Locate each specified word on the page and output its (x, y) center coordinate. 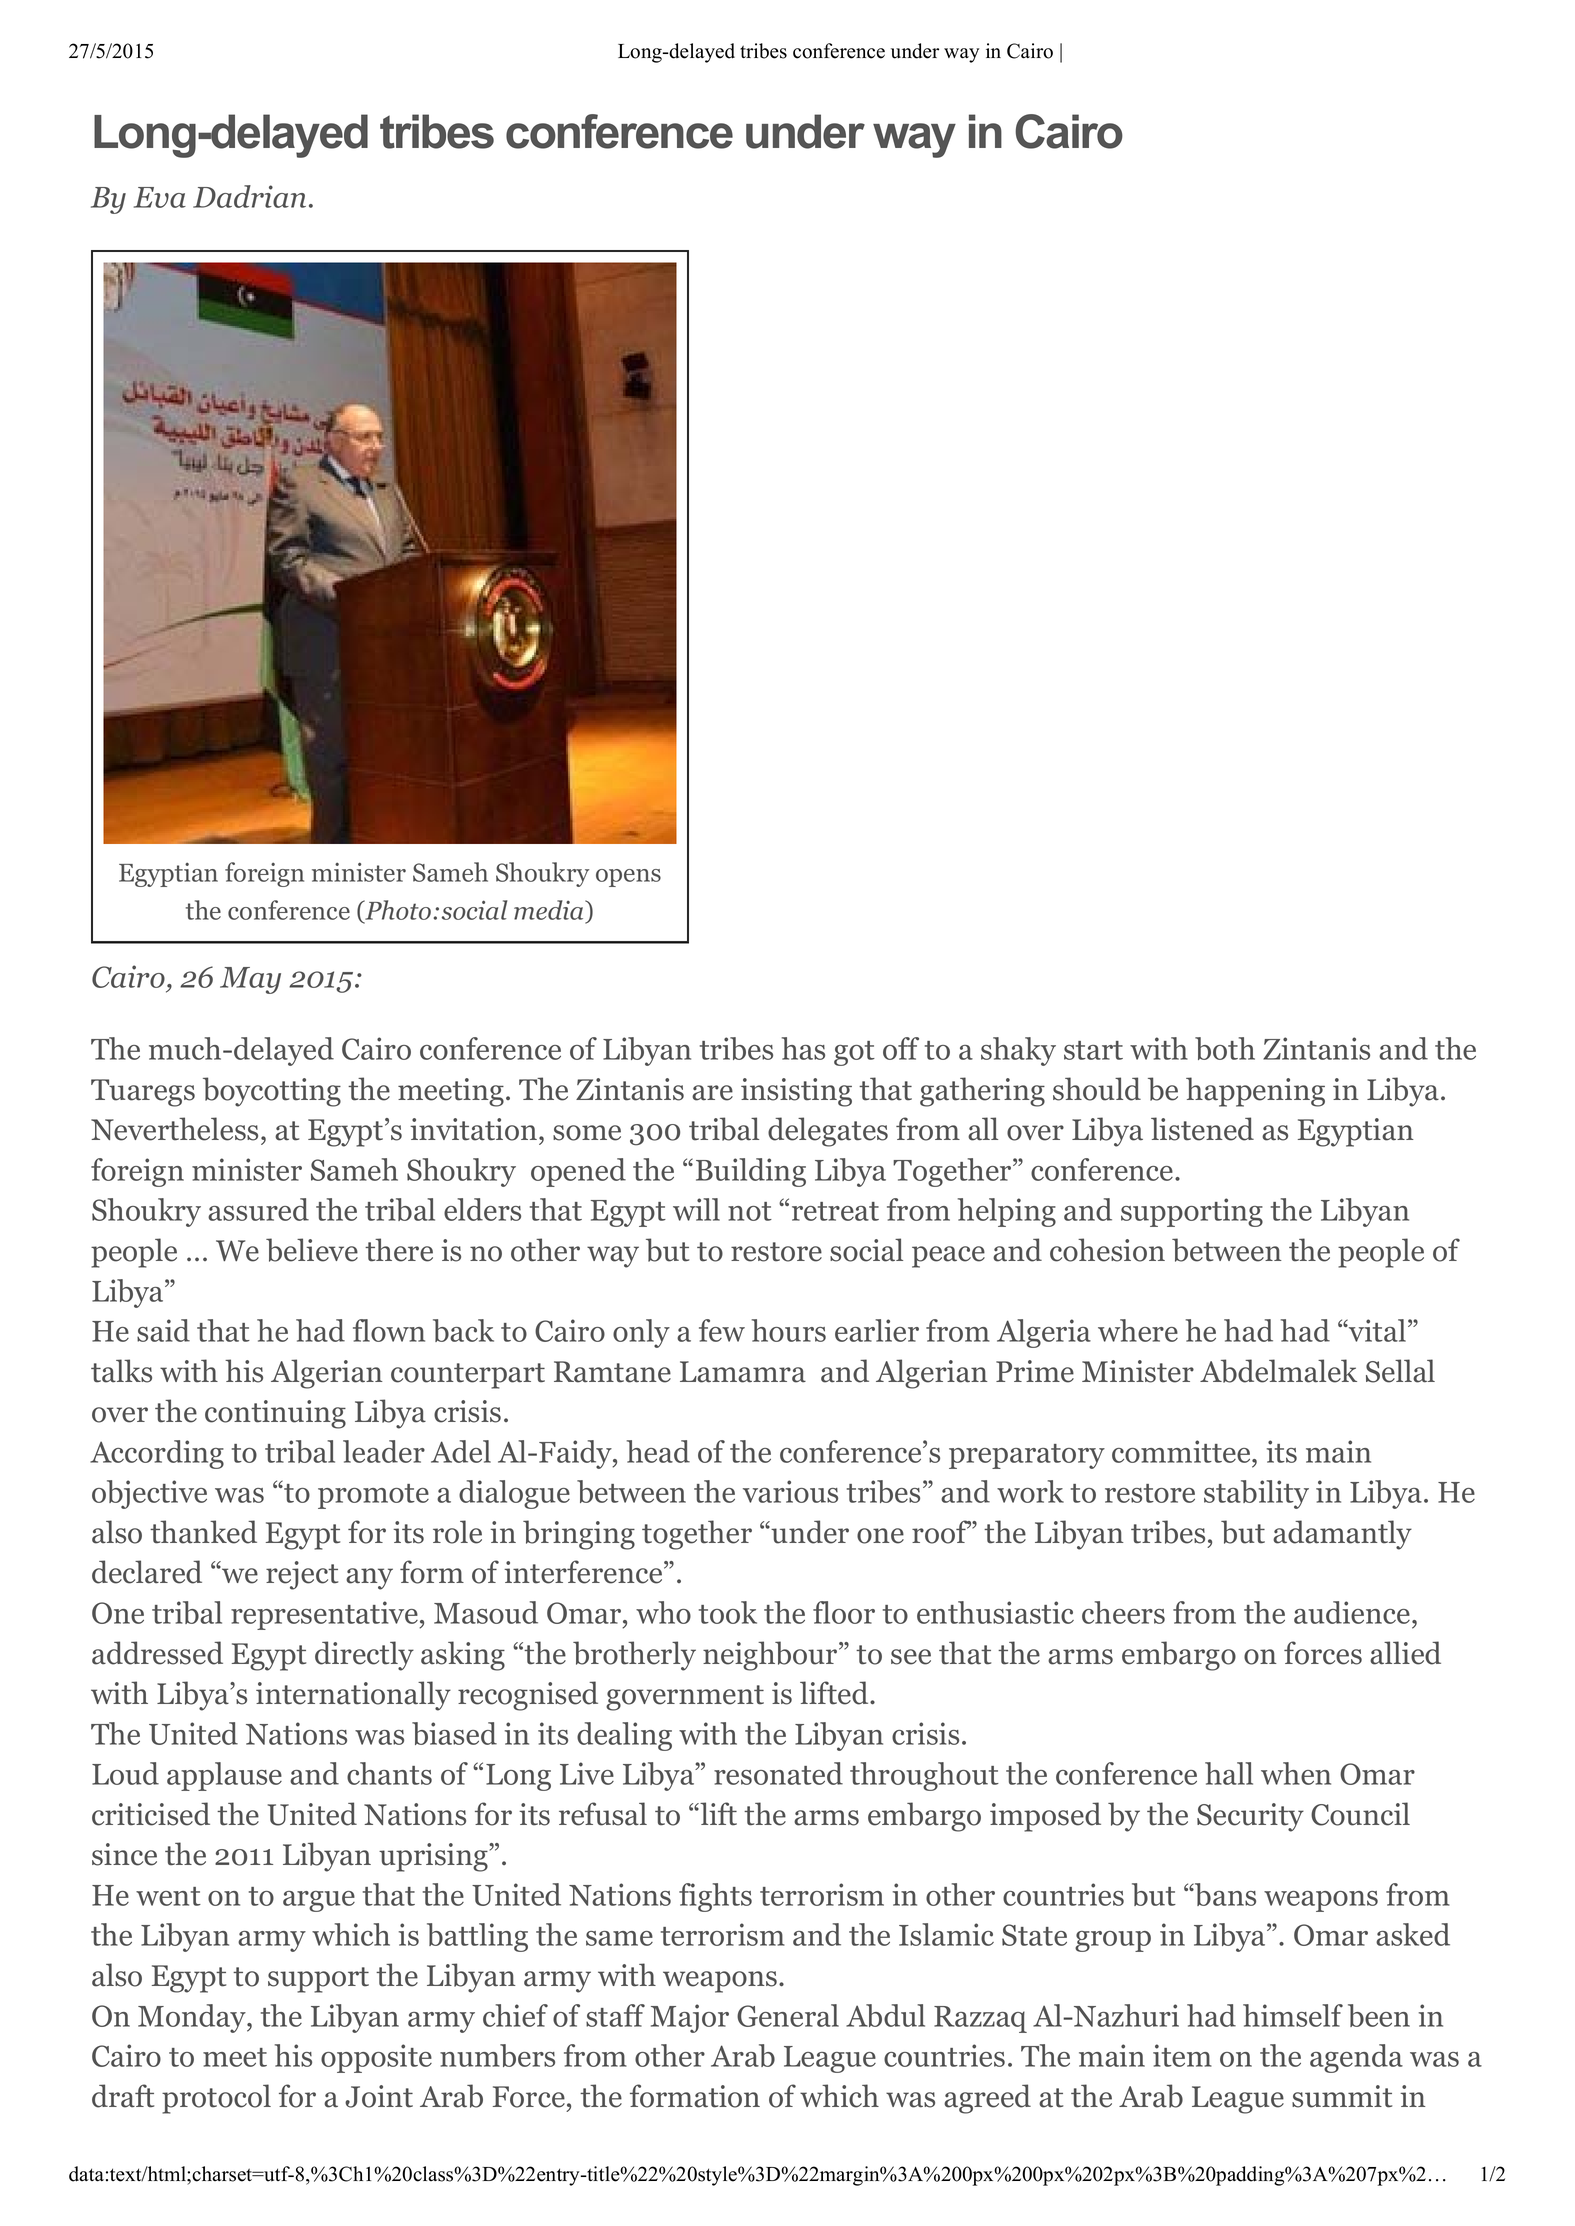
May (250, 980)
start (1093, 1050)
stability (1256, 1494)
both (1225, 1048)
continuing (275, 1414)
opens (628, 878)
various (790, 1491)
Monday (193, 2018)
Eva (160, 197)
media (550, 911)
